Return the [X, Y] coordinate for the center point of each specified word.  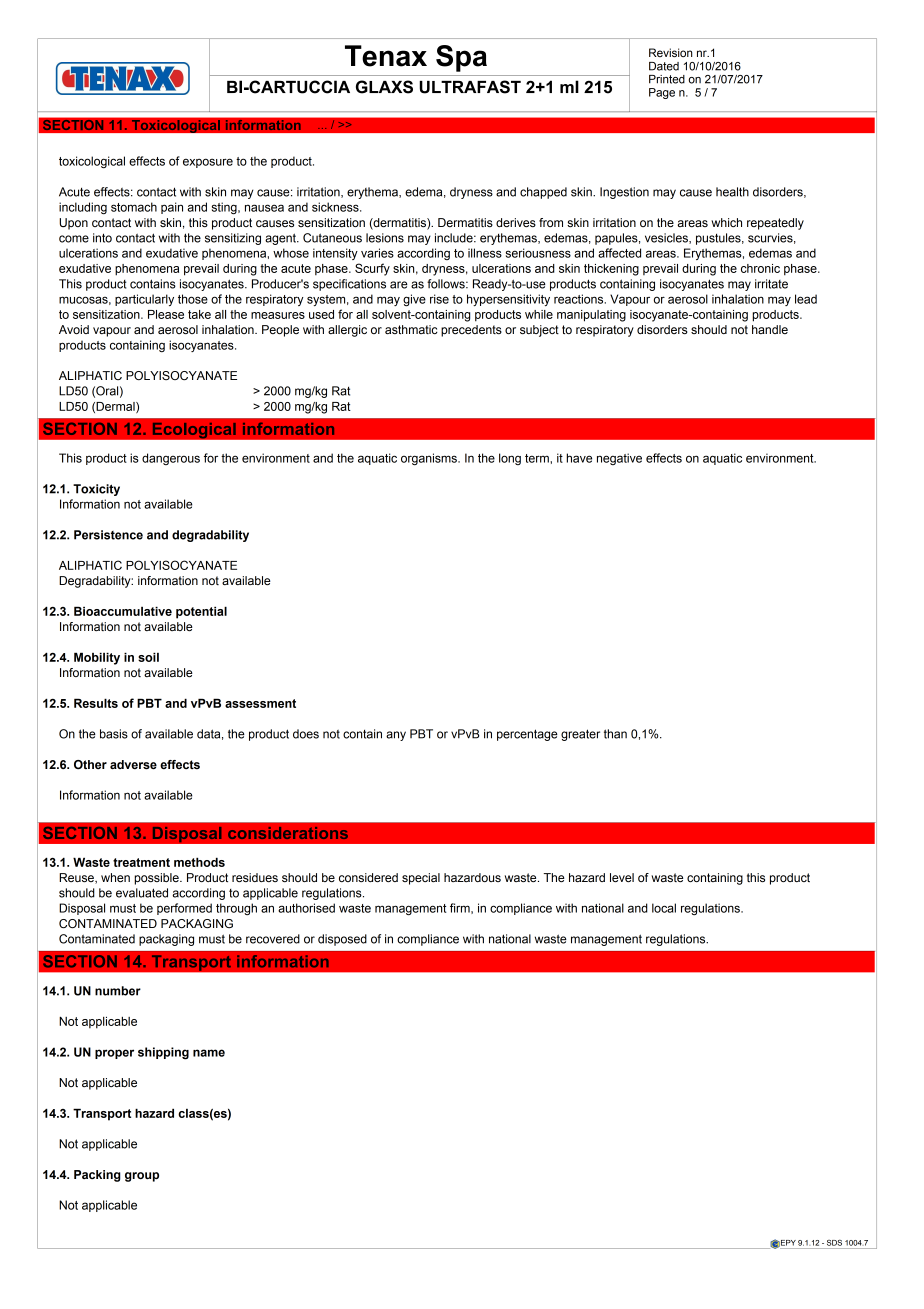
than [615, 734]
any [396, 736]
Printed [667, 79]
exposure [208, 163]
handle [770, 329]
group [142, 1177]
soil [148, 657]
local [664, 908]
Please [166, 314]
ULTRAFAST [470, 87]
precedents [471, 331]
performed [184, 909]
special [421, 879]
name [209, 1053]
